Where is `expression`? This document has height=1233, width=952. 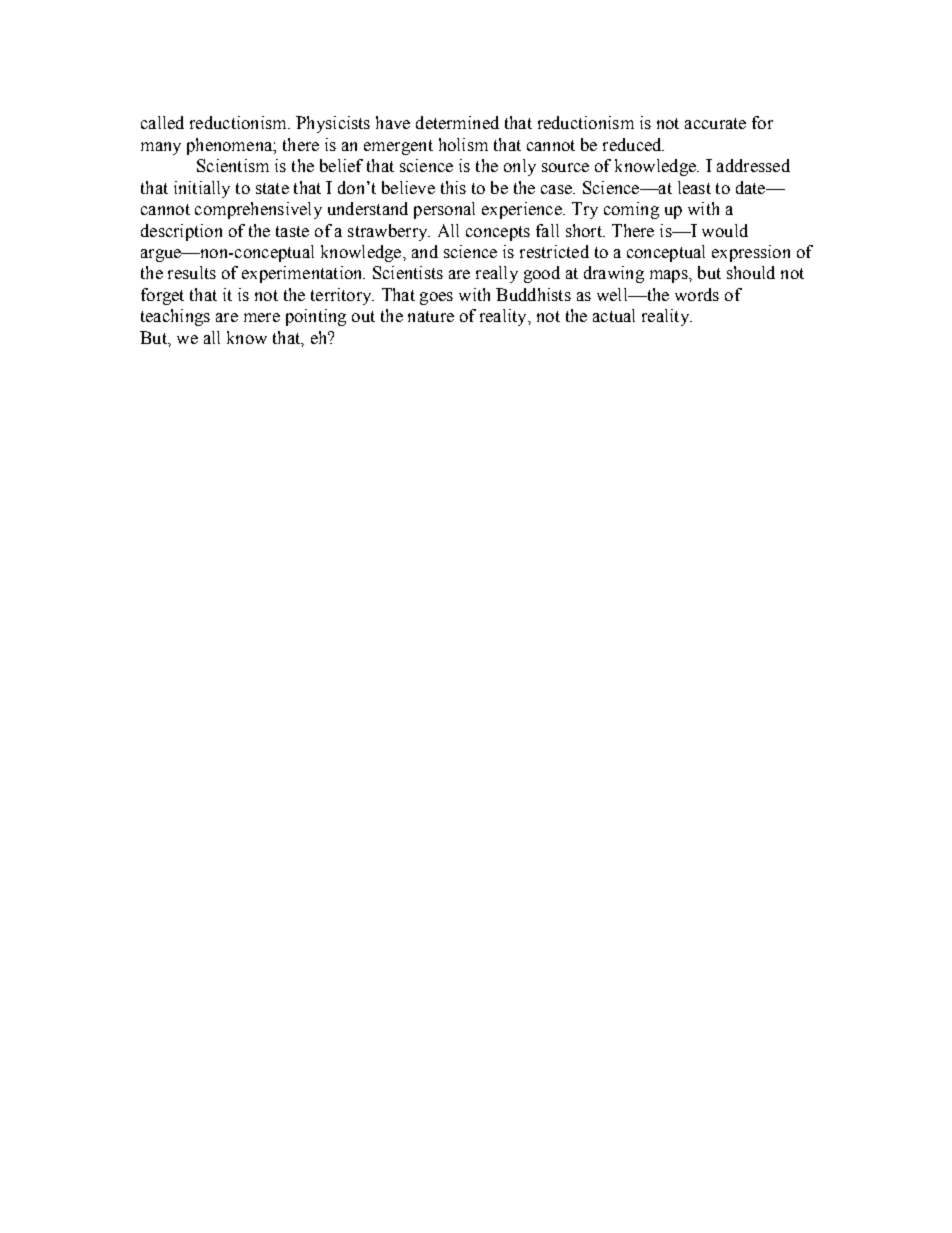 expression is located at coordinates (751, 253).
